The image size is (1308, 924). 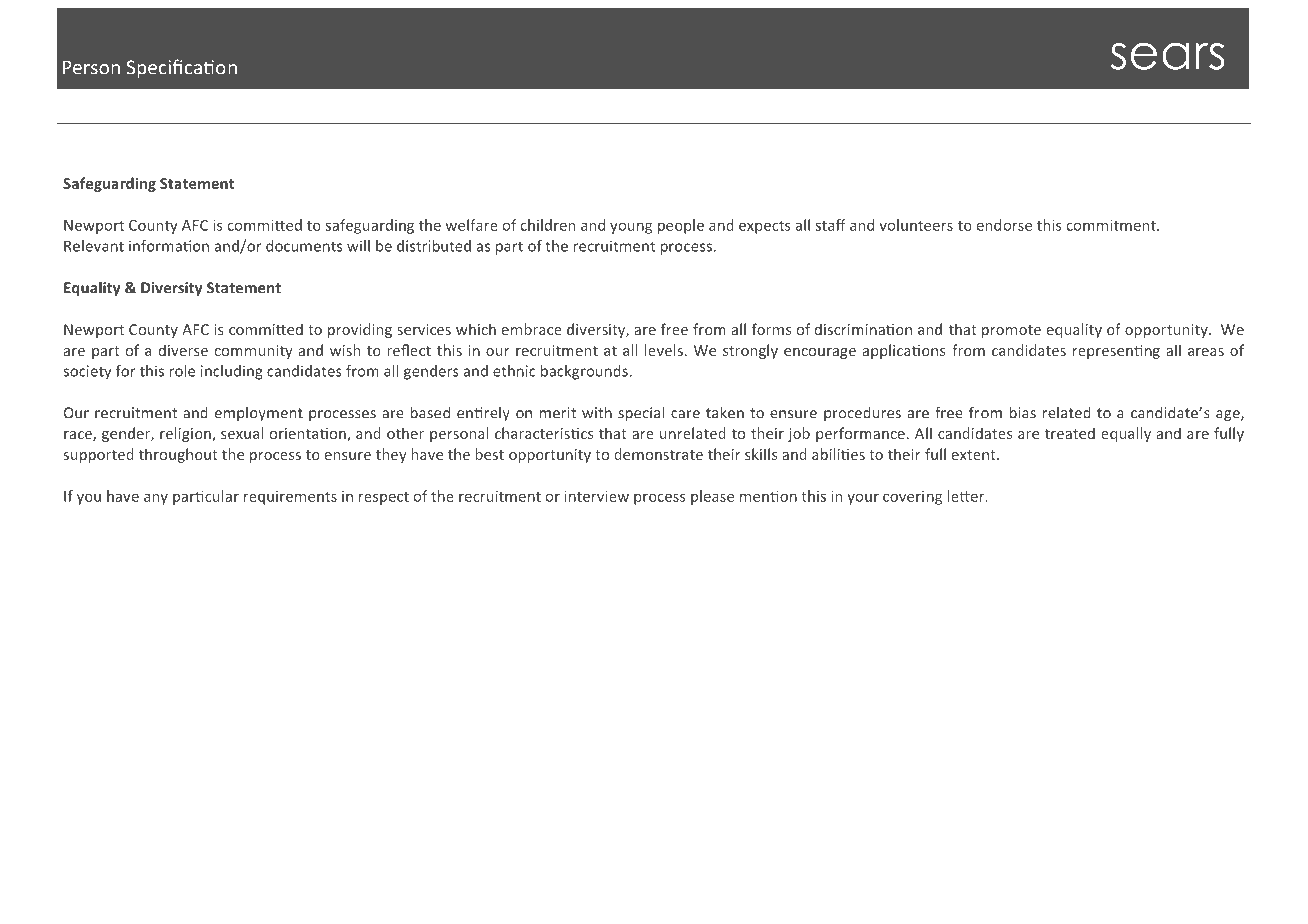 What do you see at coordinates (664, 350) in the page?
I see `levels` at bounding box center [664, 350].
